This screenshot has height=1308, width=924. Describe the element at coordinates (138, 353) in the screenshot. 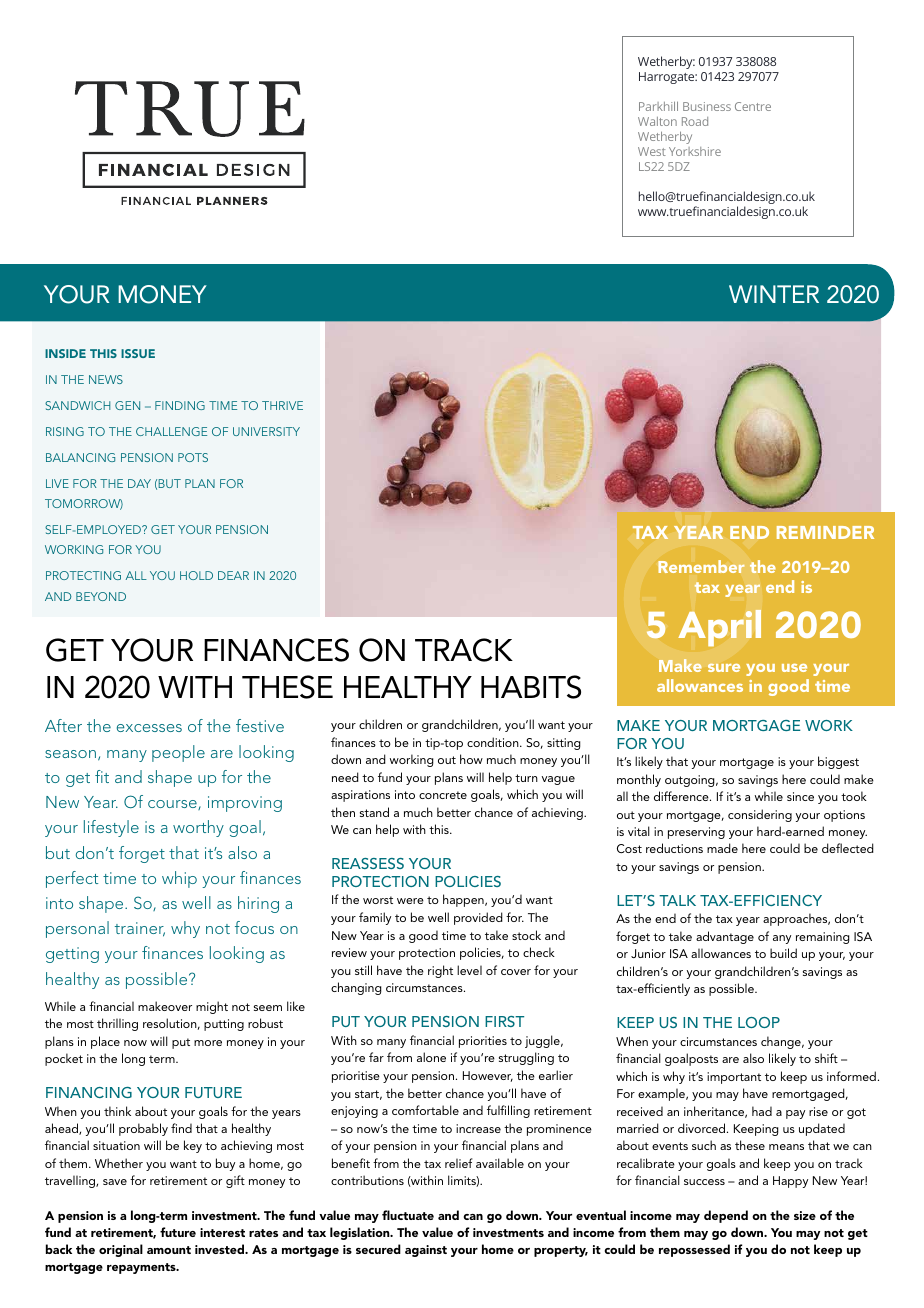

I see `ISSUE` at that location.
